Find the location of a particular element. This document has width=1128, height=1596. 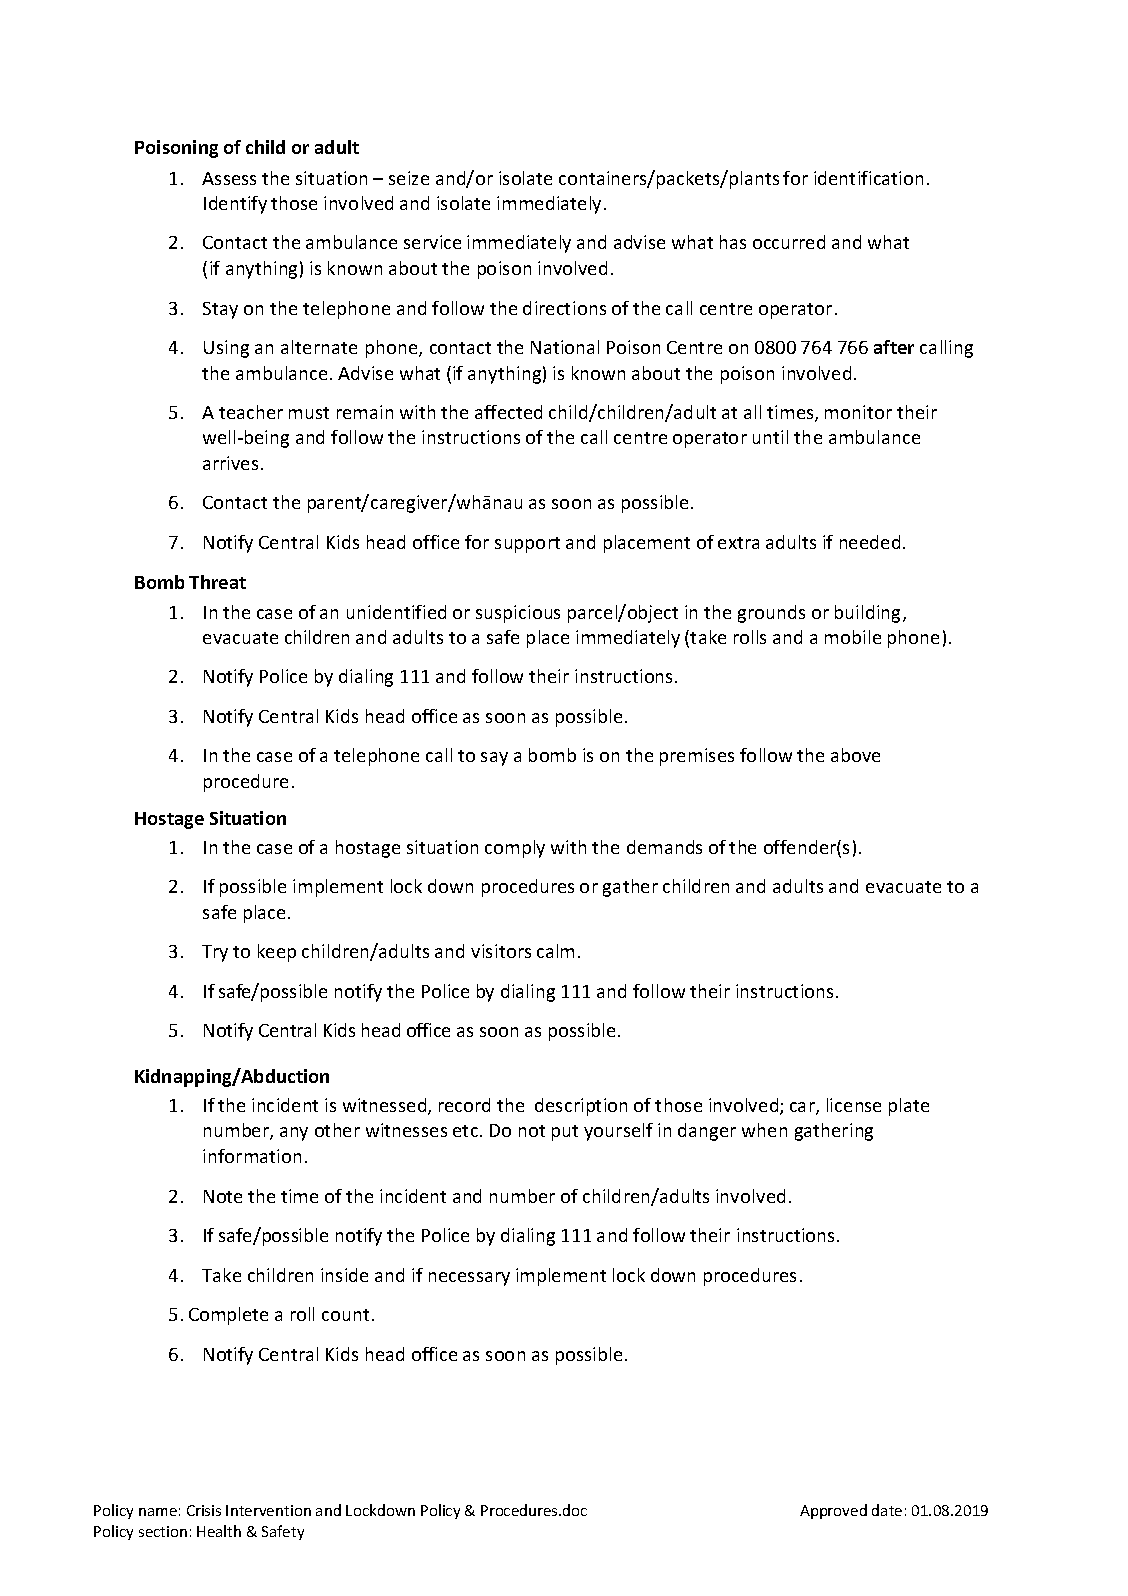

Approved is located at coordinates (833, 1511).
